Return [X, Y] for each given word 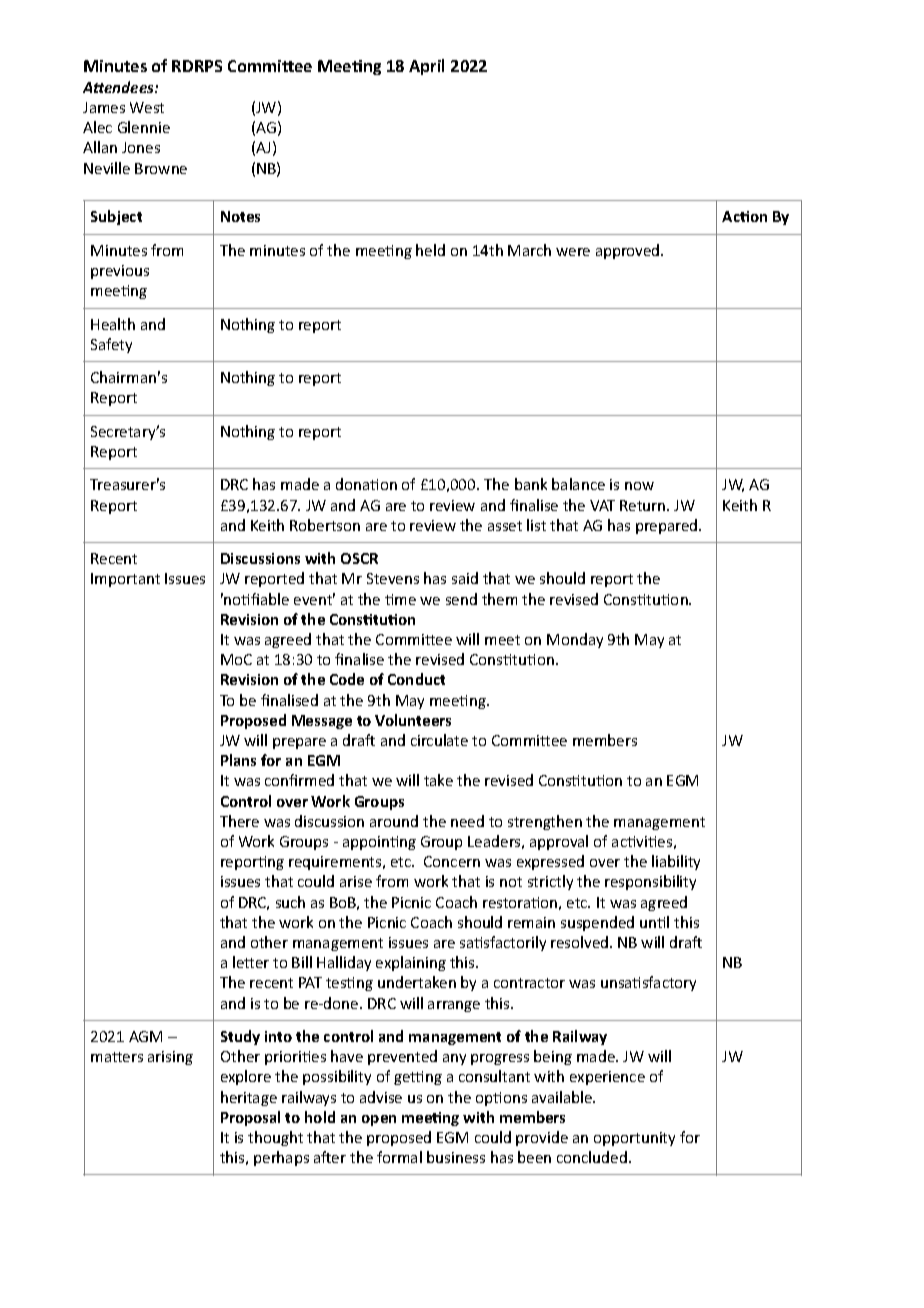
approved [629, 251]
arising [170, 1058]
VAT [602, 505]
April [426, 67]
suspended [597, 923]
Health [113, 324]
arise [356, 881]
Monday [575, 640]
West [147, 107]
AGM [145, 1036]
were [573, 252]
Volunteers [413, 720]
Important [125, 580]
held [430, 250]
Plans [238, 760]
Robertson [325, 525]
